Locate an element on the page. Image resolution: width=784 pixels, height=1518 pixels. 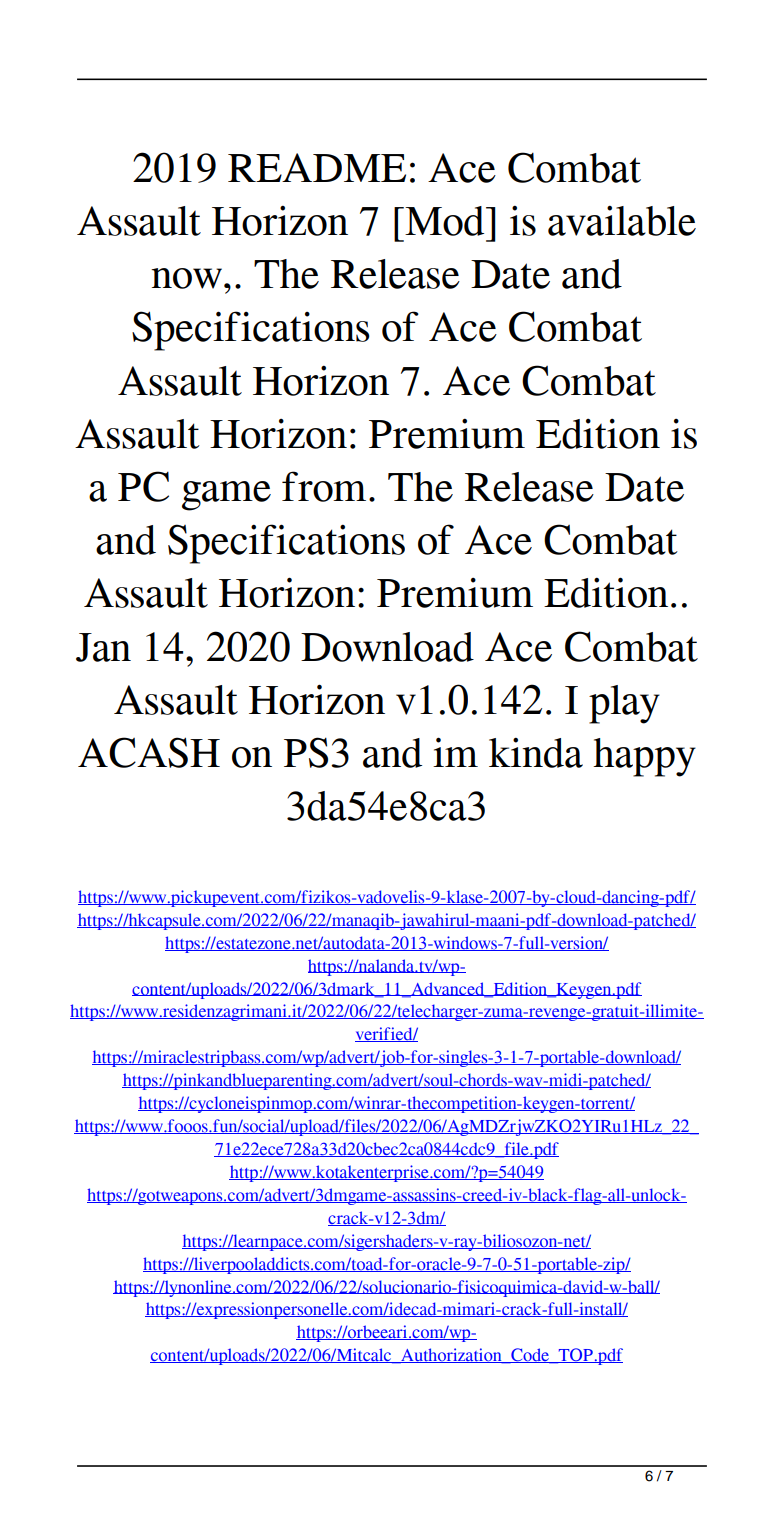
available is located at coordinates (622, 221).
